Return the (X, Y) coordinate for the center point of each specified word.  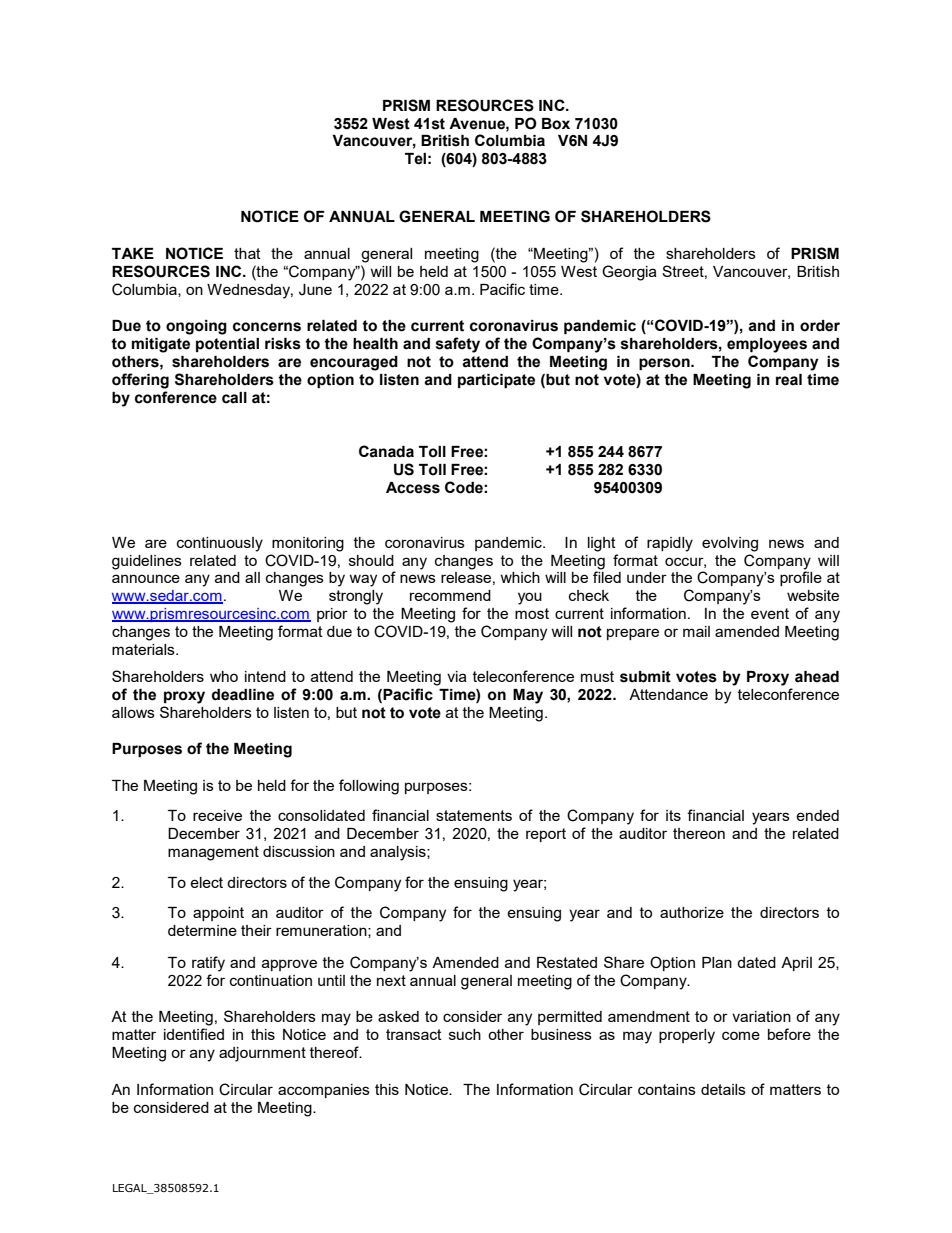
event (770, 613)
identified (194, 1034)
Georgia (629, 273)
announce (146, 578)
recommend (450, 595)
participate (496, 381)
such (465, 1034)
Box (556, 124)
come (741, 1035)
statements (474, 815)
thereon (699, 833)
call (234, 398)
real (789, 380)
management (213, 853)
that (247, 253)
